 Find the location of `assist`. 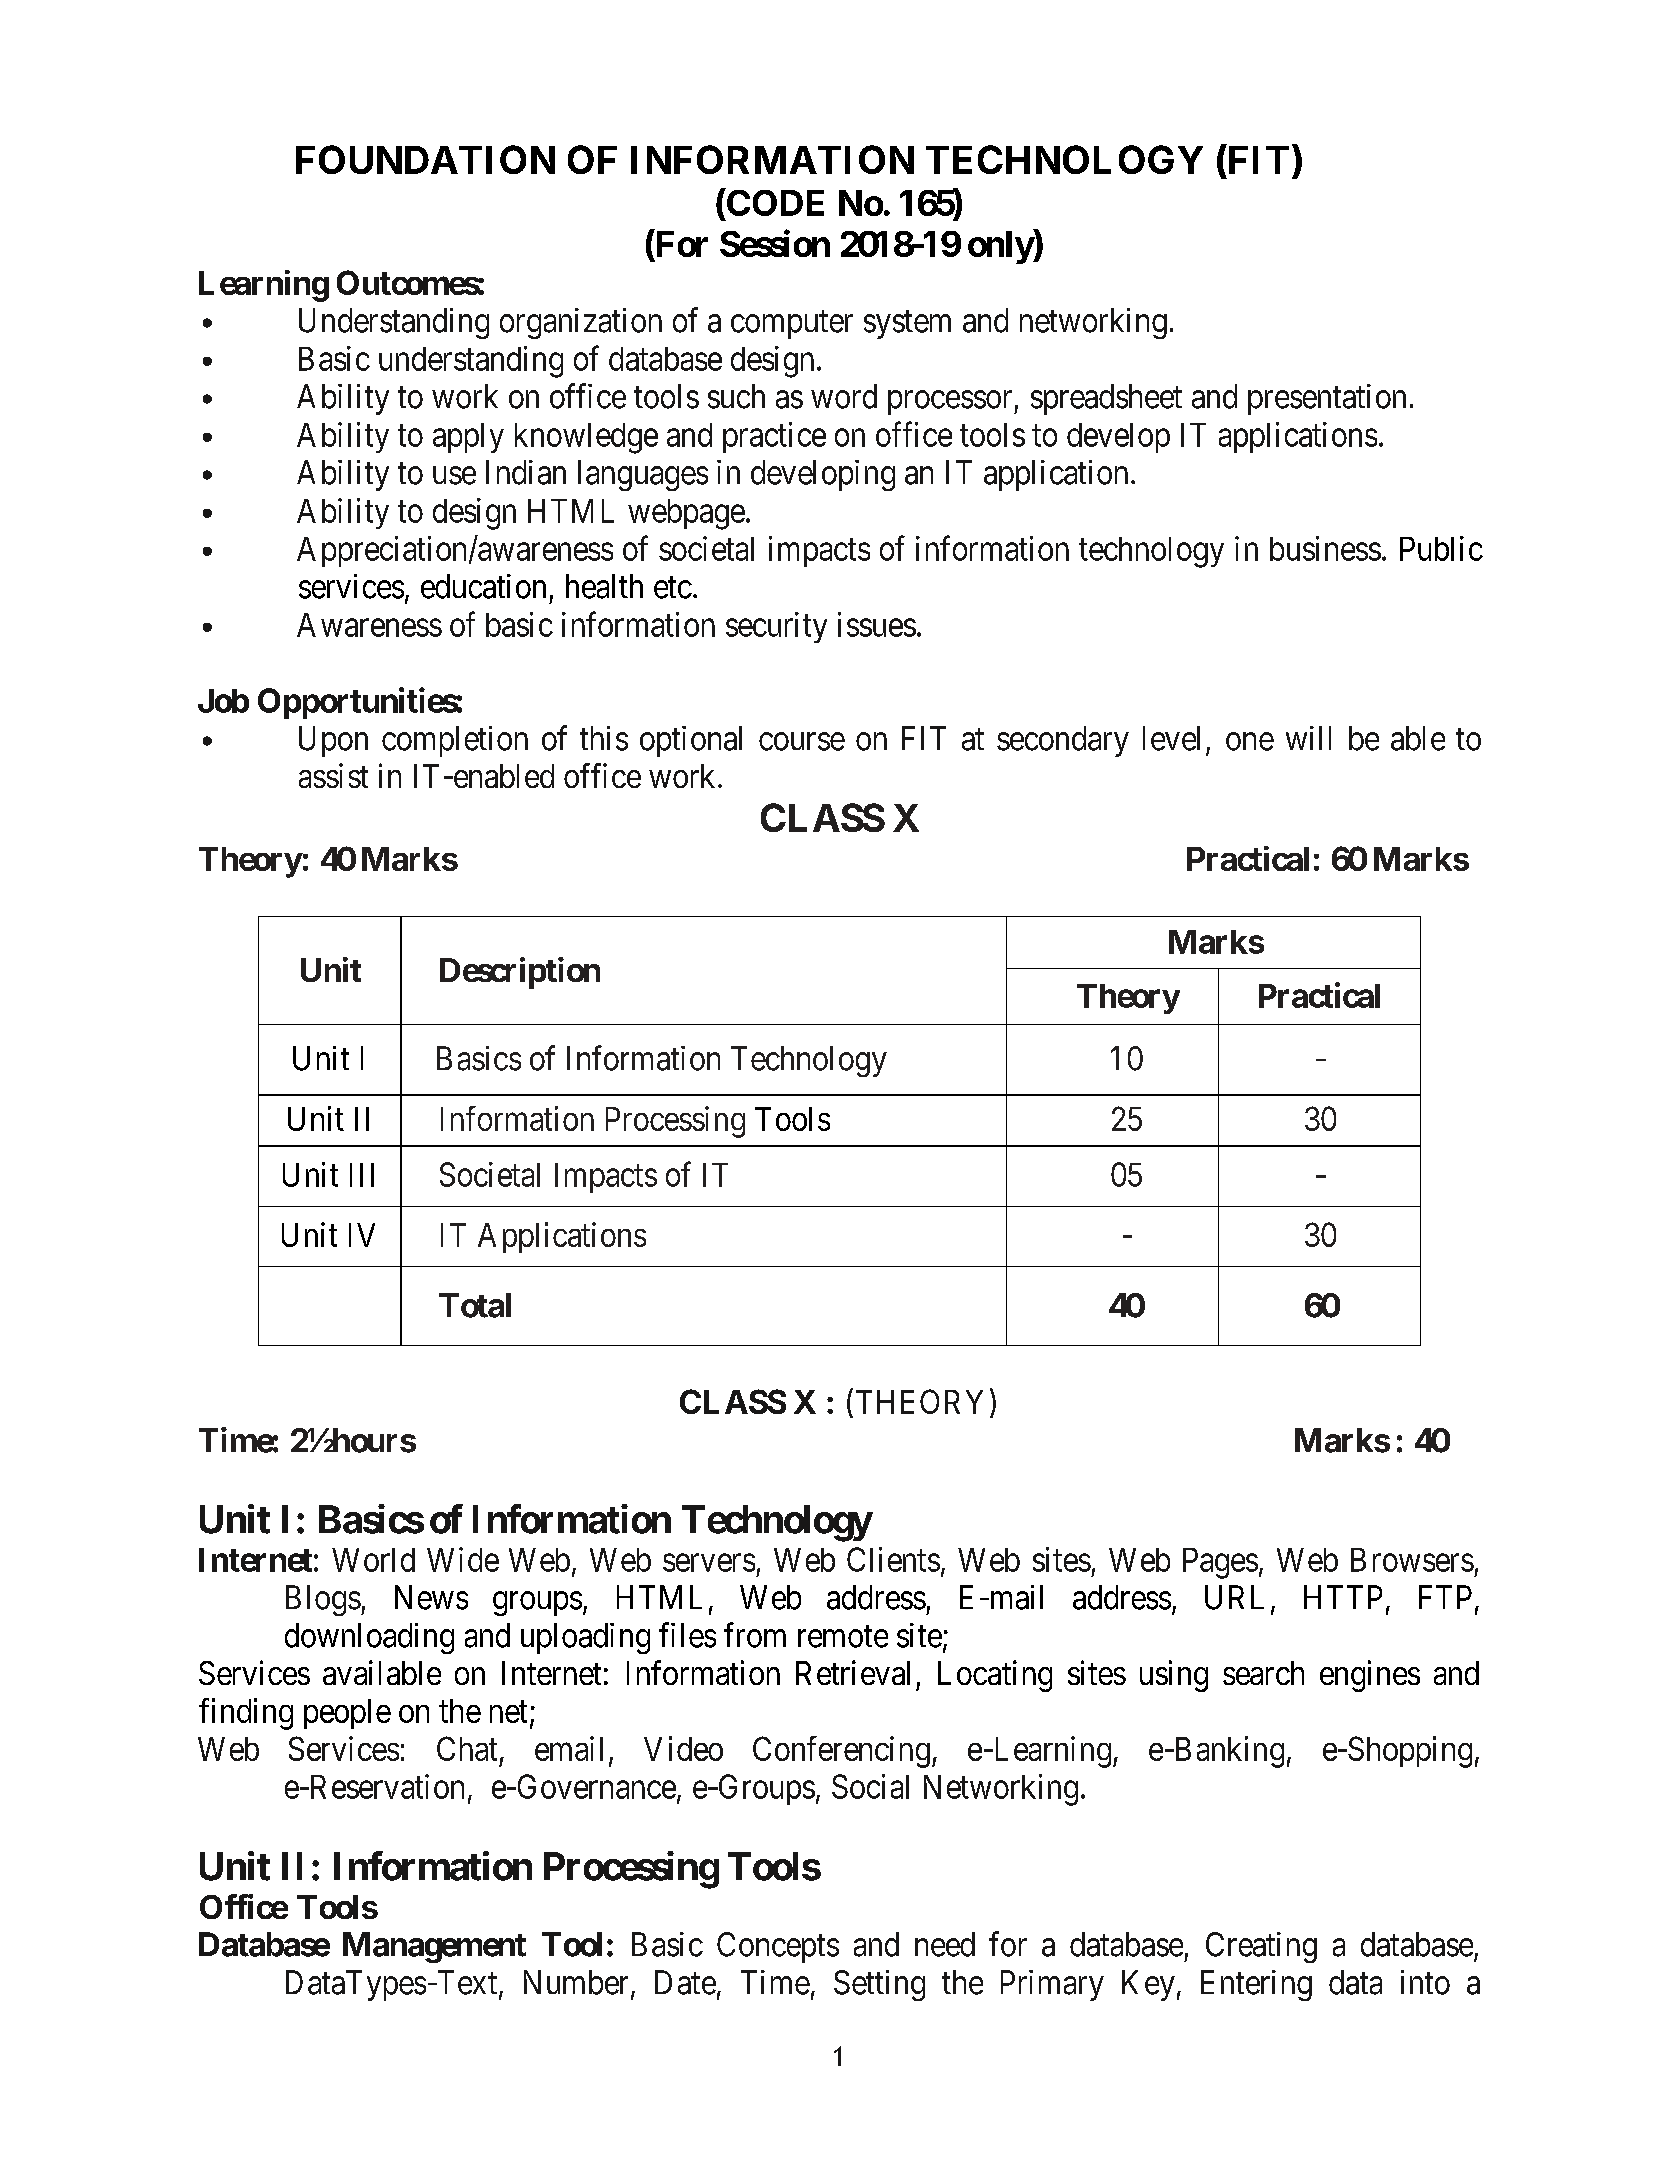

assist is located at coordinates (333, 775).
